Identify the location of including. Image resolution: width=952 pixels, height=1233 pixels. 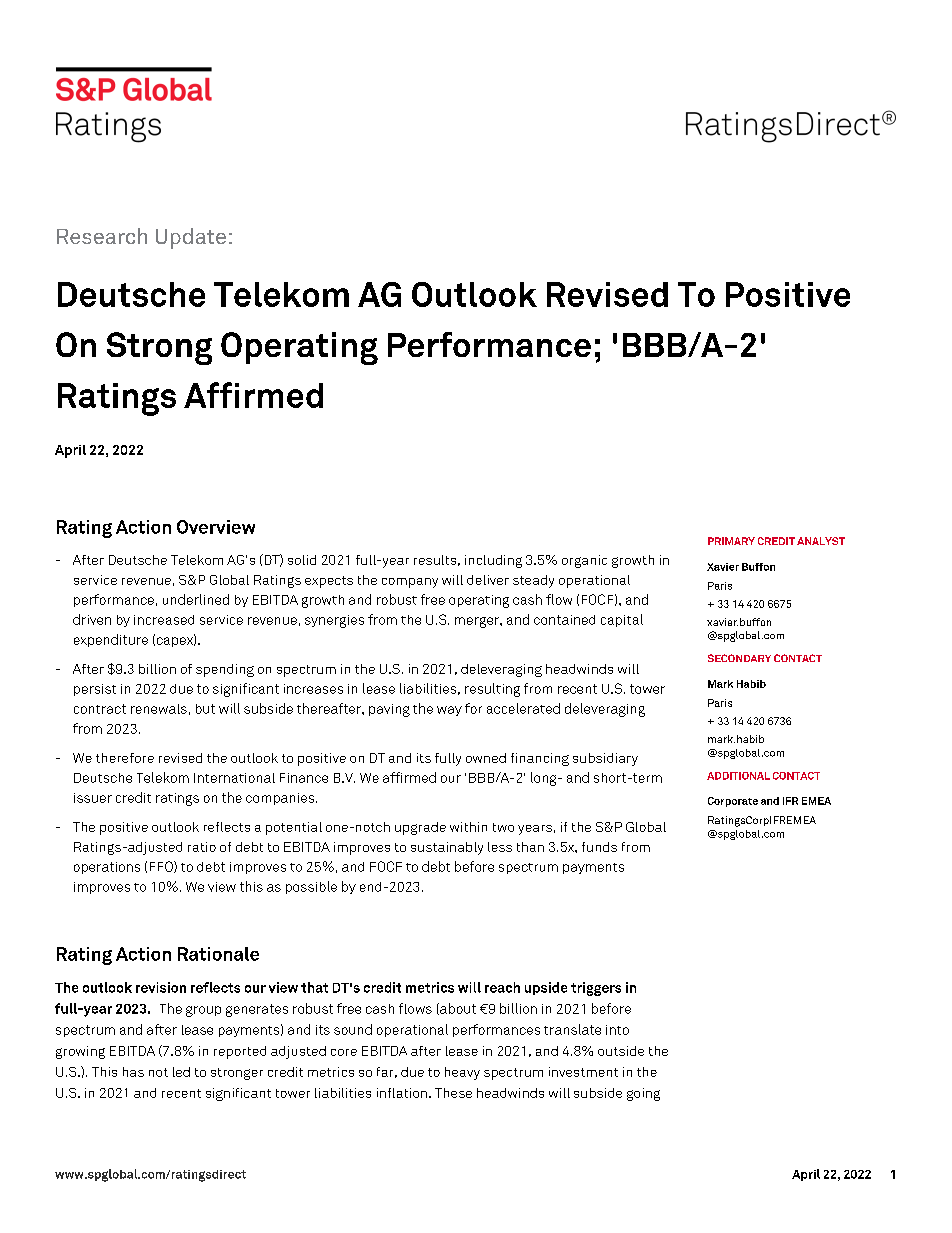
(493, 561).
